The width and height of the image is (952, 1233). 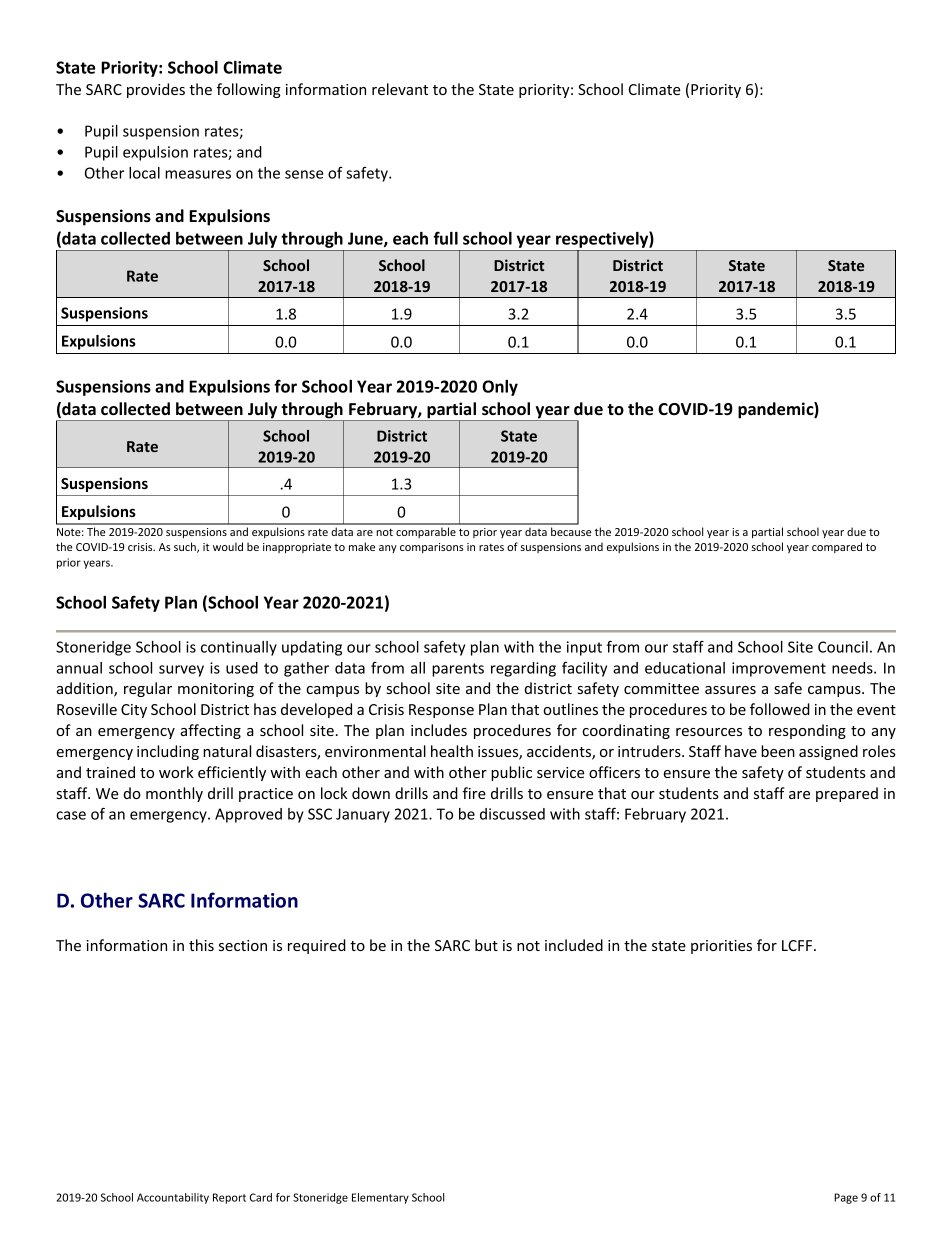 What do you see at coordinates (847, 794) in the image?
I see `prepared` at bounding box center [847, 794].
